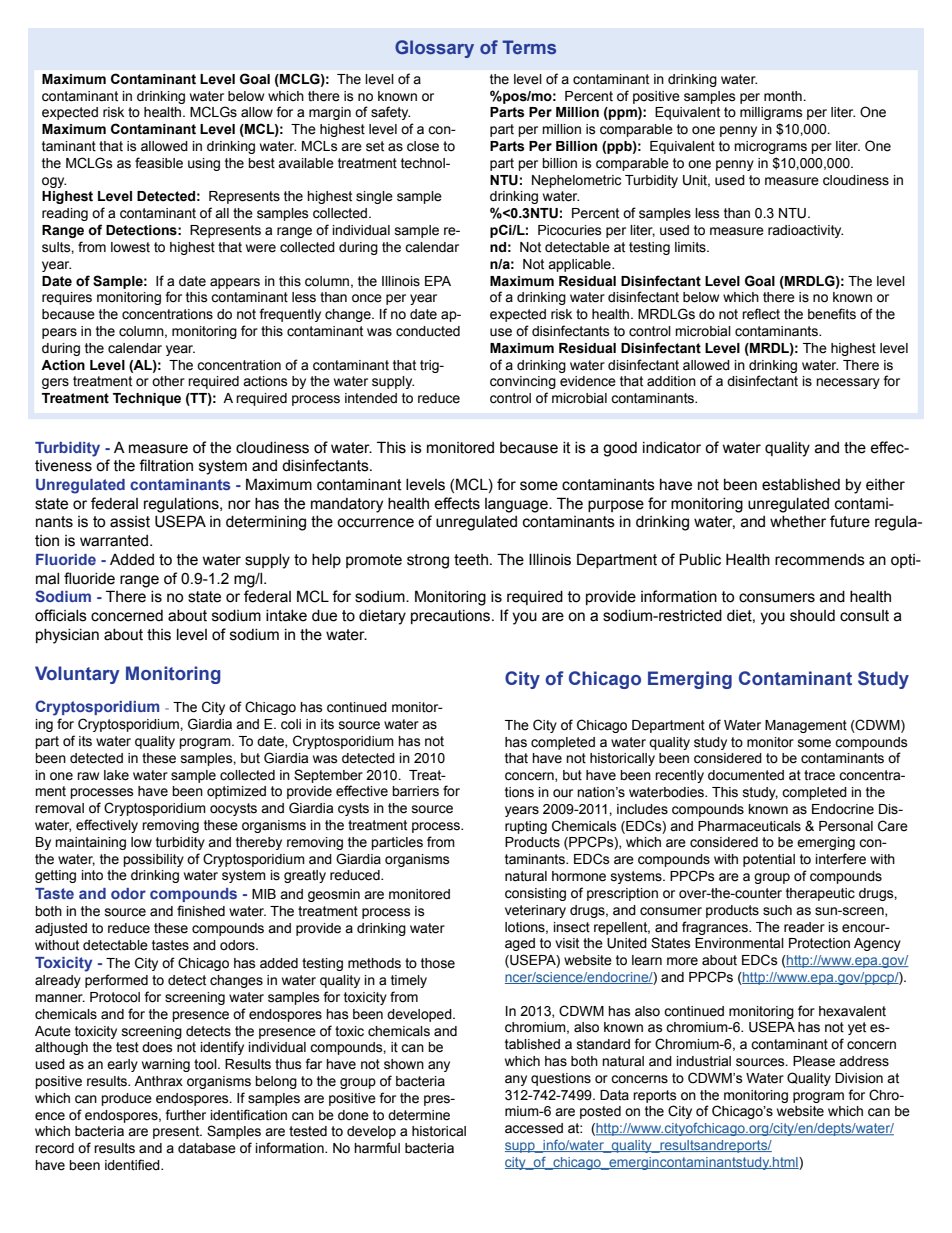 The height and width of the screenshot is (1233, 952). Describe the element at coordinates (784, 96) in the screenshot. I see `month` at that location.
